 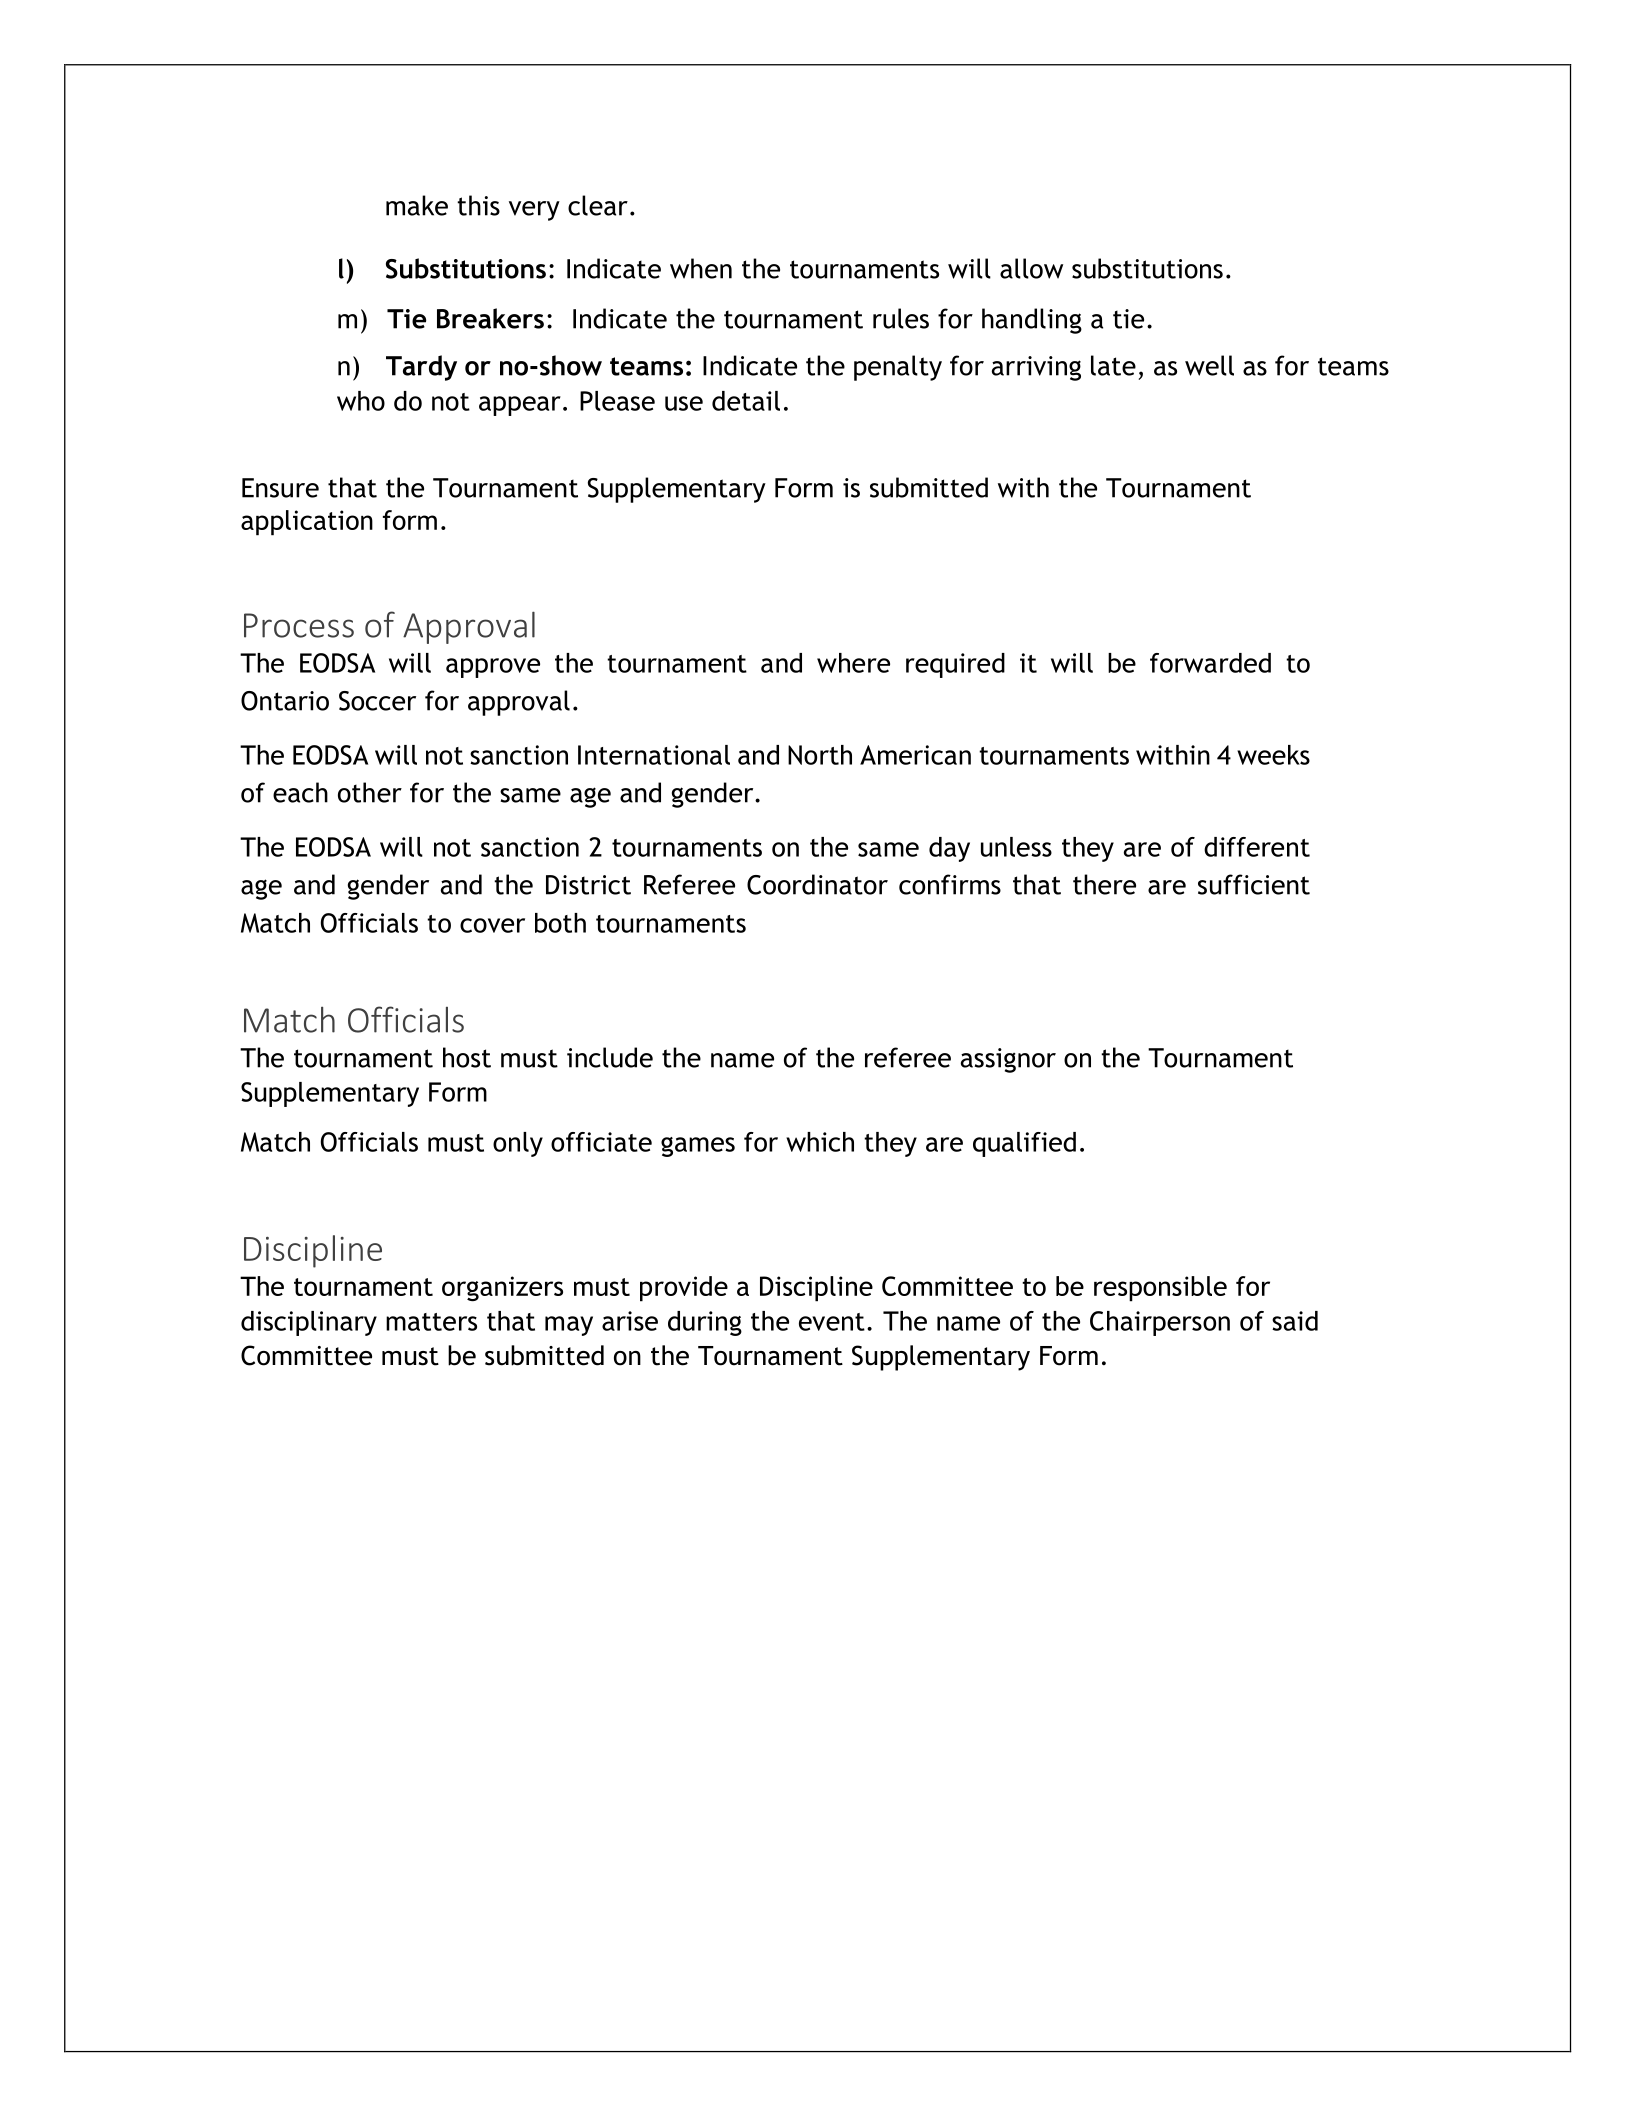 I want to click on responsible, so click(x=1160, y=1289).
